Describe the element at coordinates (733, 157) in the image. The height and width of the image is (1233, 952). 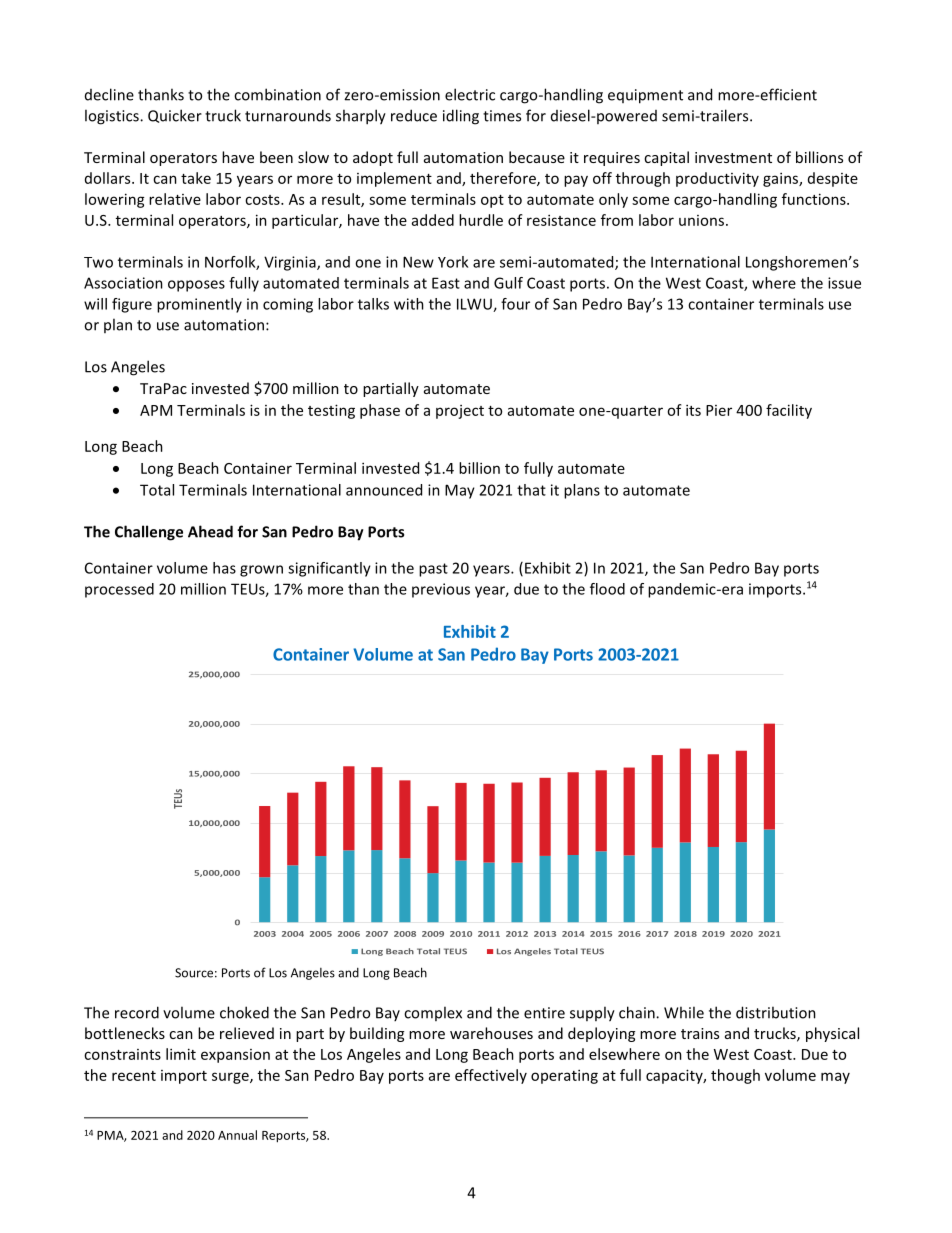
I see `investment` at that location.
